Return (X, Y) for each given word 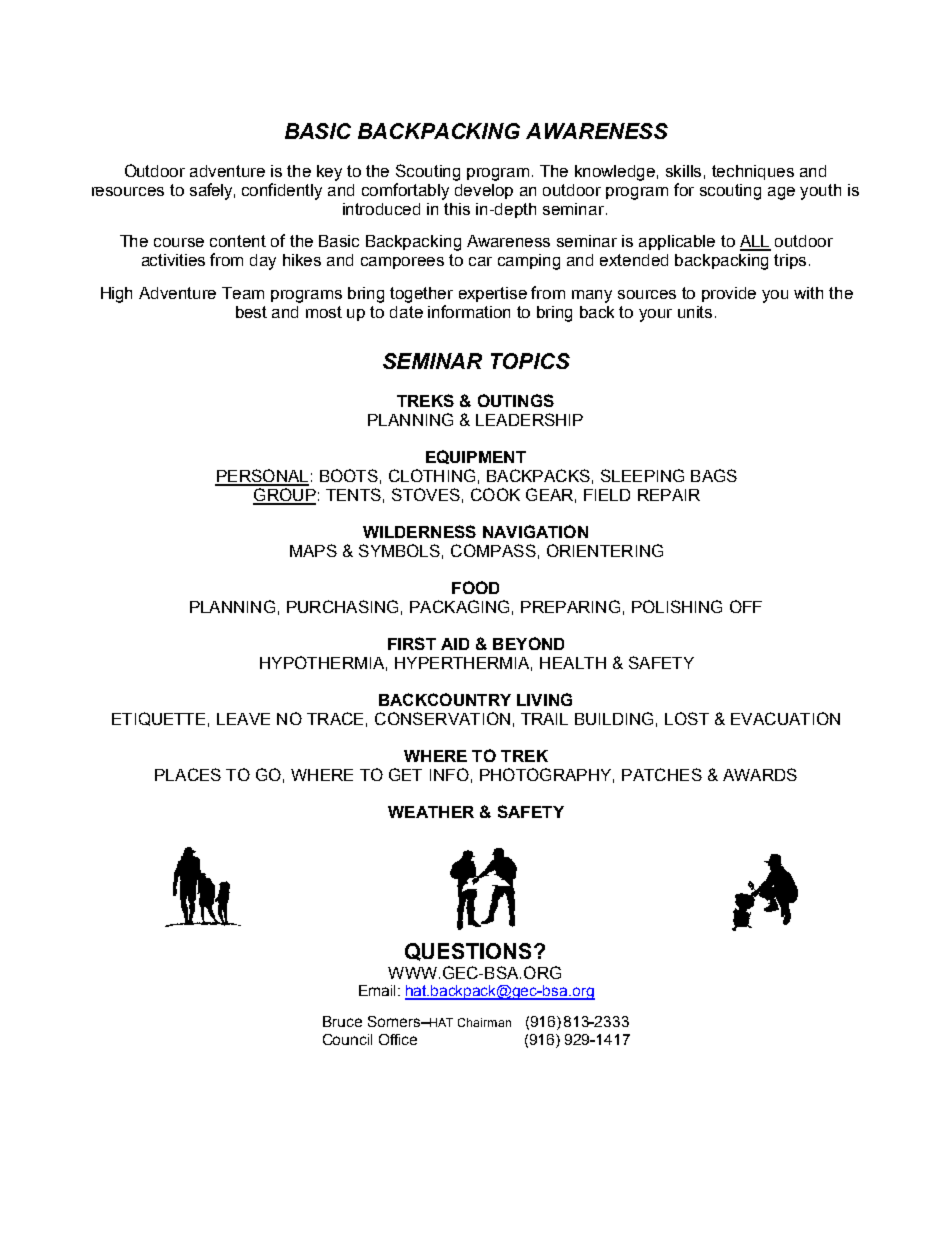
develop (484, 191)
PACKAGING (459, 606)
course (179, 242)
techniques (753, 172)
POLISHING (677, 606)
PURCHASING (342, 606)
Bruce (342, 1021)
